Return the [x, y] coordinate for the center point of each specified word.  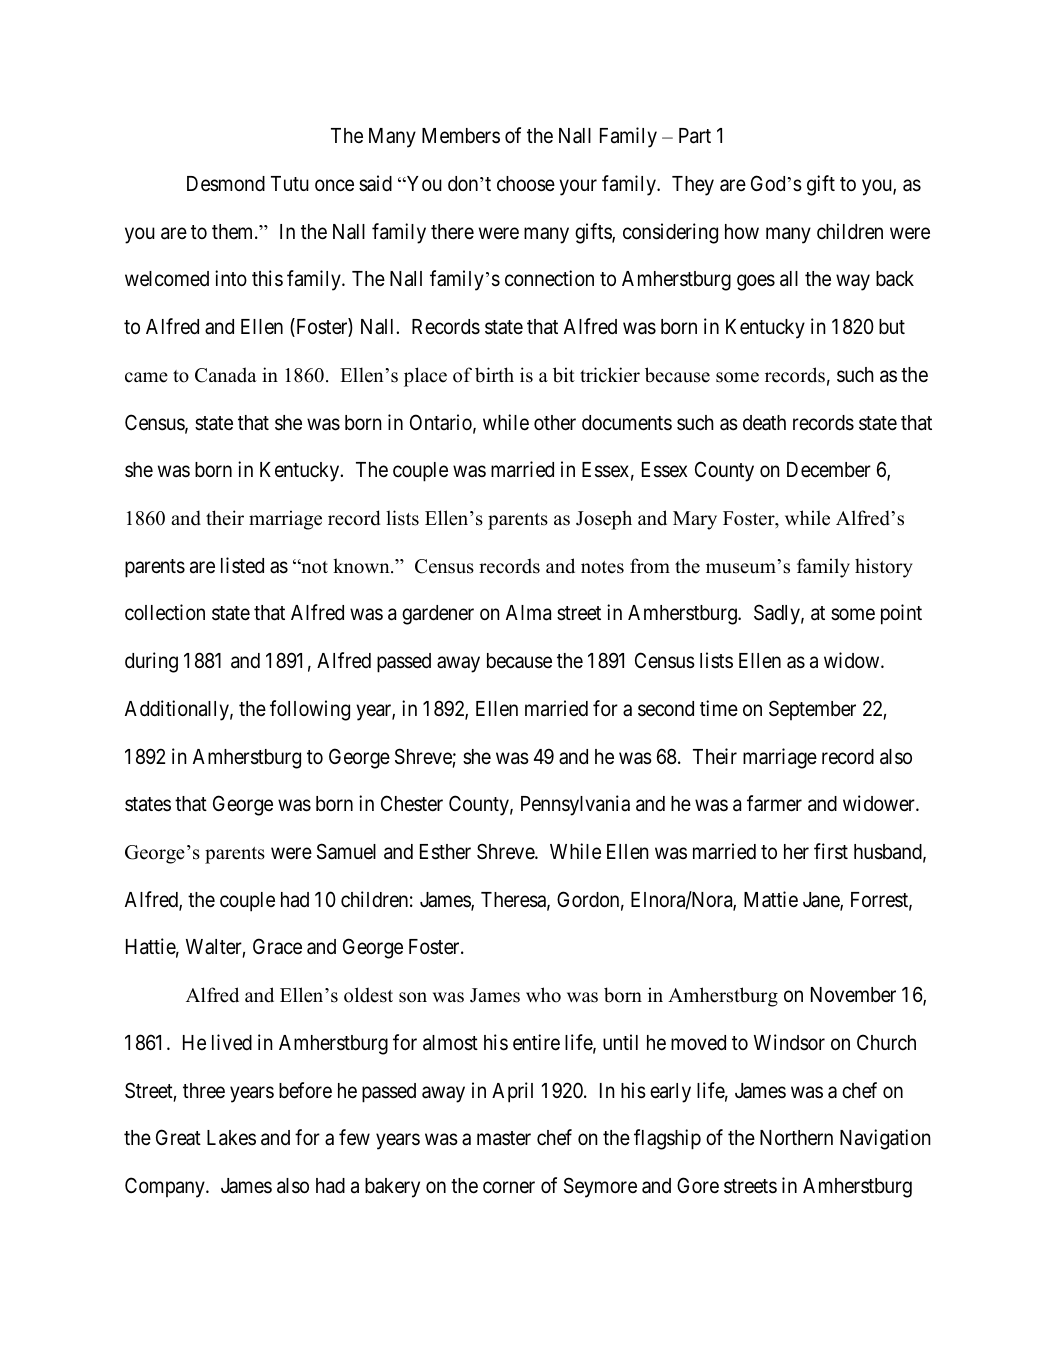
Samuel [346, 851]
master [504, 1138]
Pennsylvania [575, 805]
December [829, 470]
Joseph [604, 520]
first [831, 851]
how [742, 232]
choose [526, 184]
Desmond [226, 184]
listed [242, 565]
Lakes [231, 1138]
